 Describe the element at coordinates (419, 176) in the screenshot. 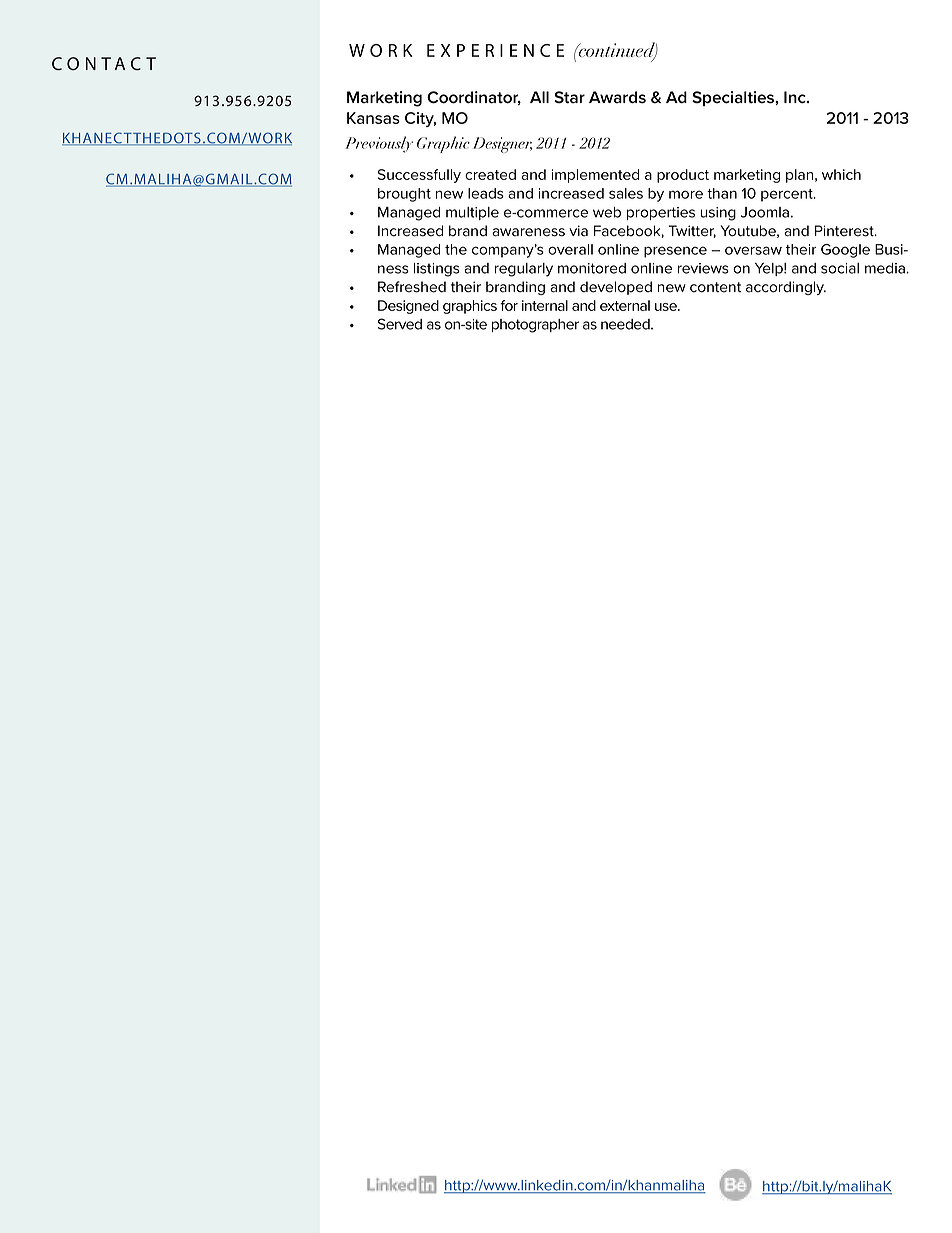

I see `Successfully` at that location.
